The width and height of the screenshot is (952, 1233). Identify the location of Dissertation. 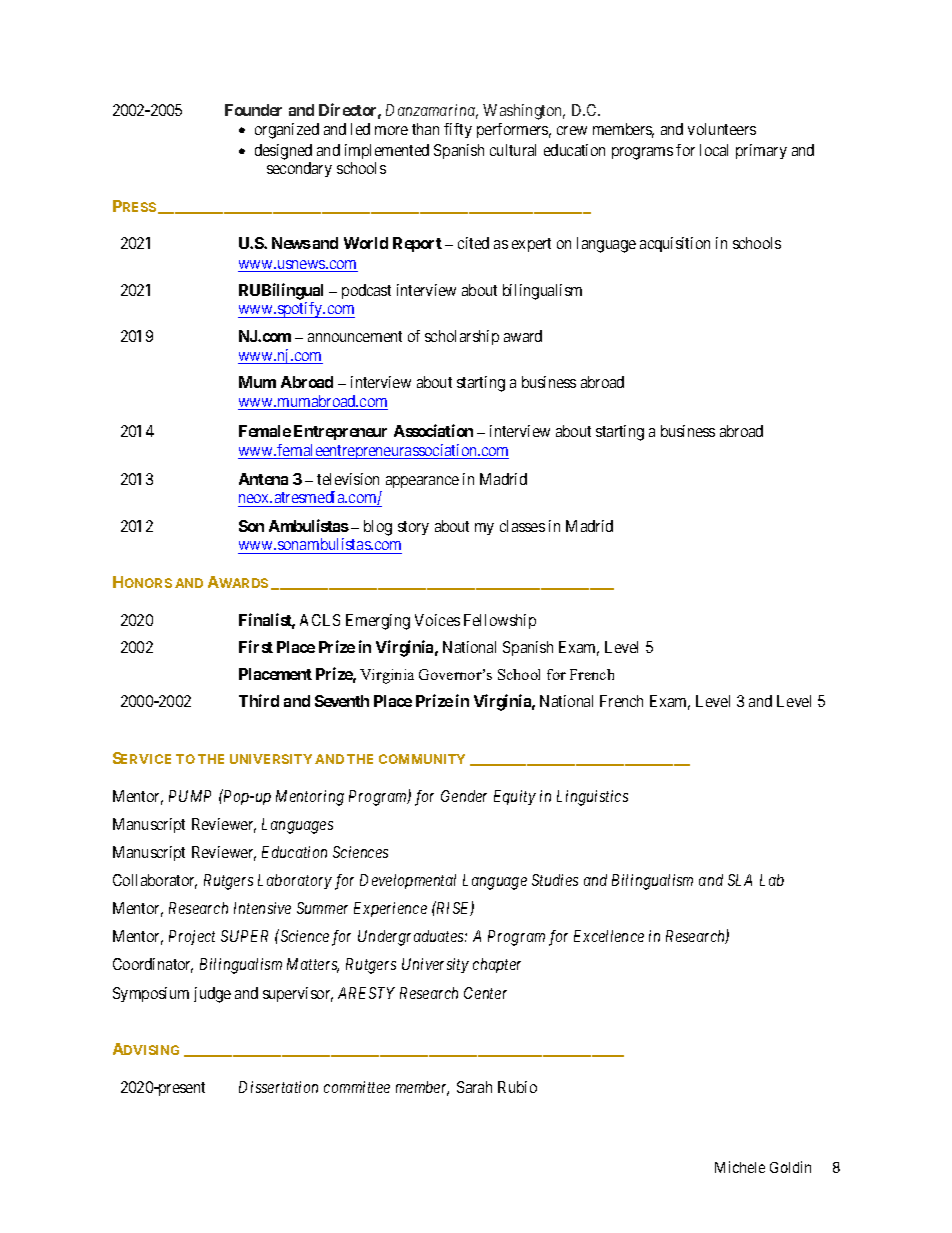
(278, 1087).
